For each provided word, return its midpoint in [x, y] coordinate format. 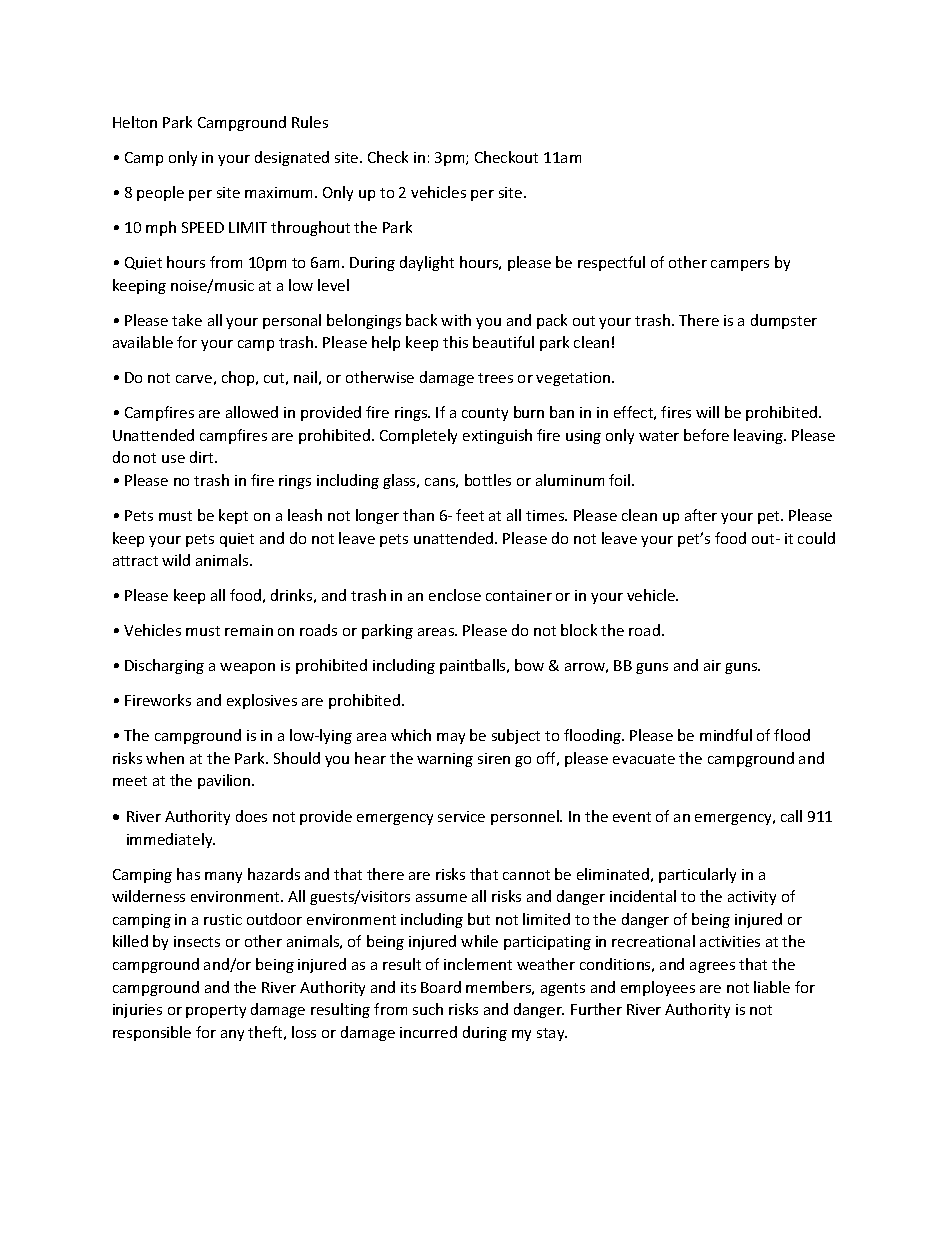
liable [772, 987]
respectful [611, 263]
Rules [310, 122]
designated [292, 158]
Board [441, 987]
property [216, 1011]
